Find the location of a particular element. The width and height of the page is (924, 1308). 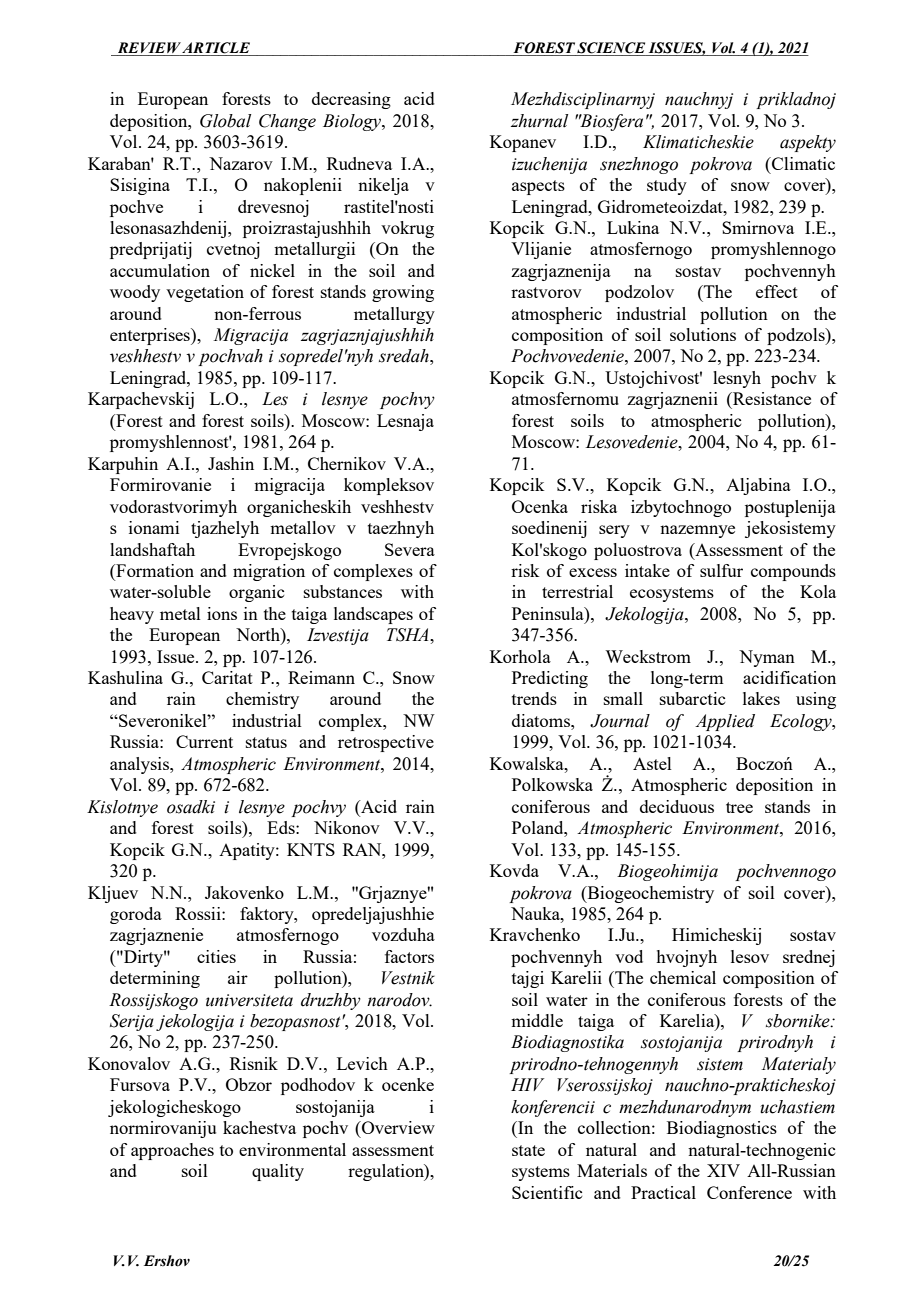

Resistance is located at coordinates (771, 398).
